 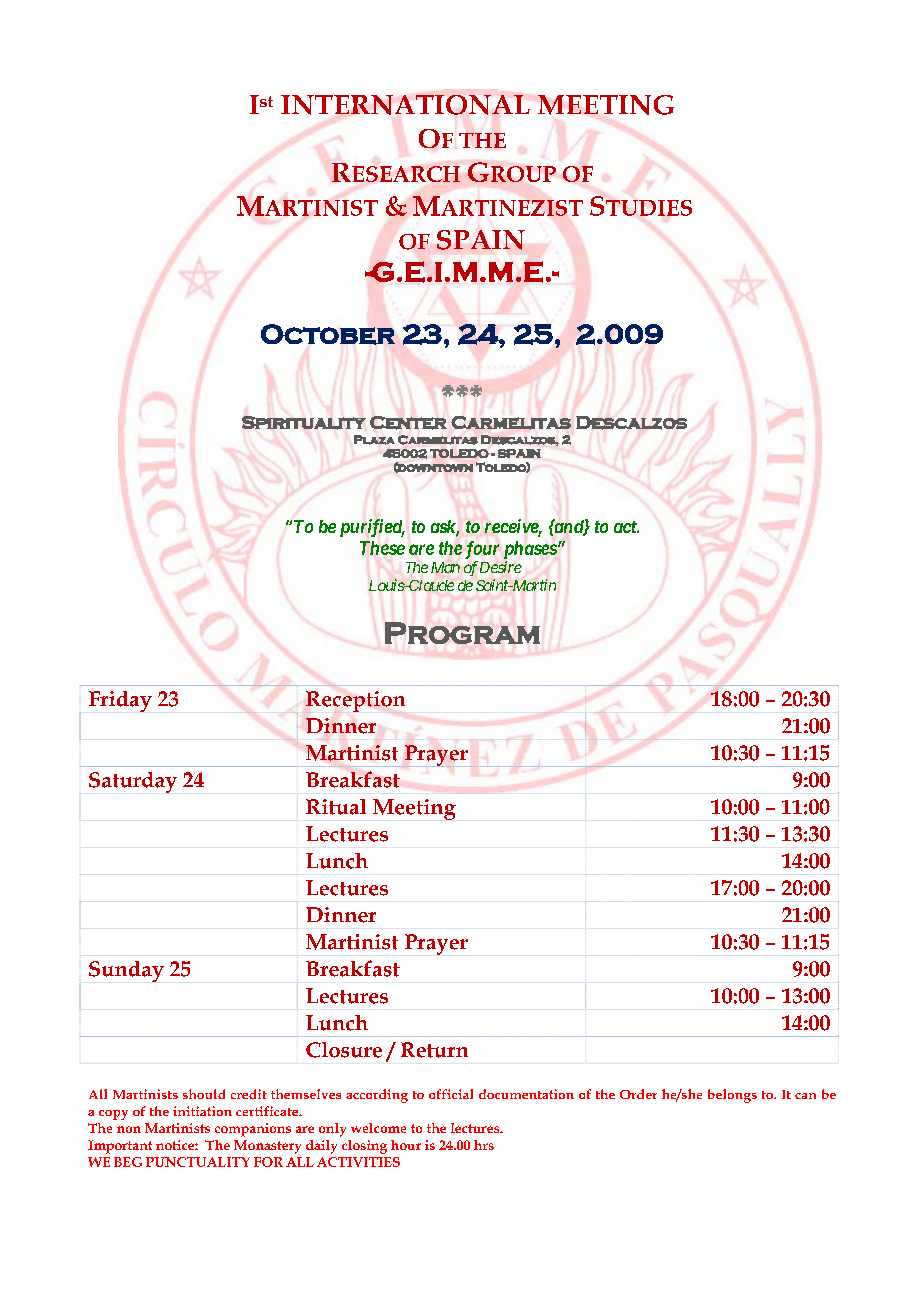 I want to click on Center, so click(x=408, y=423).
